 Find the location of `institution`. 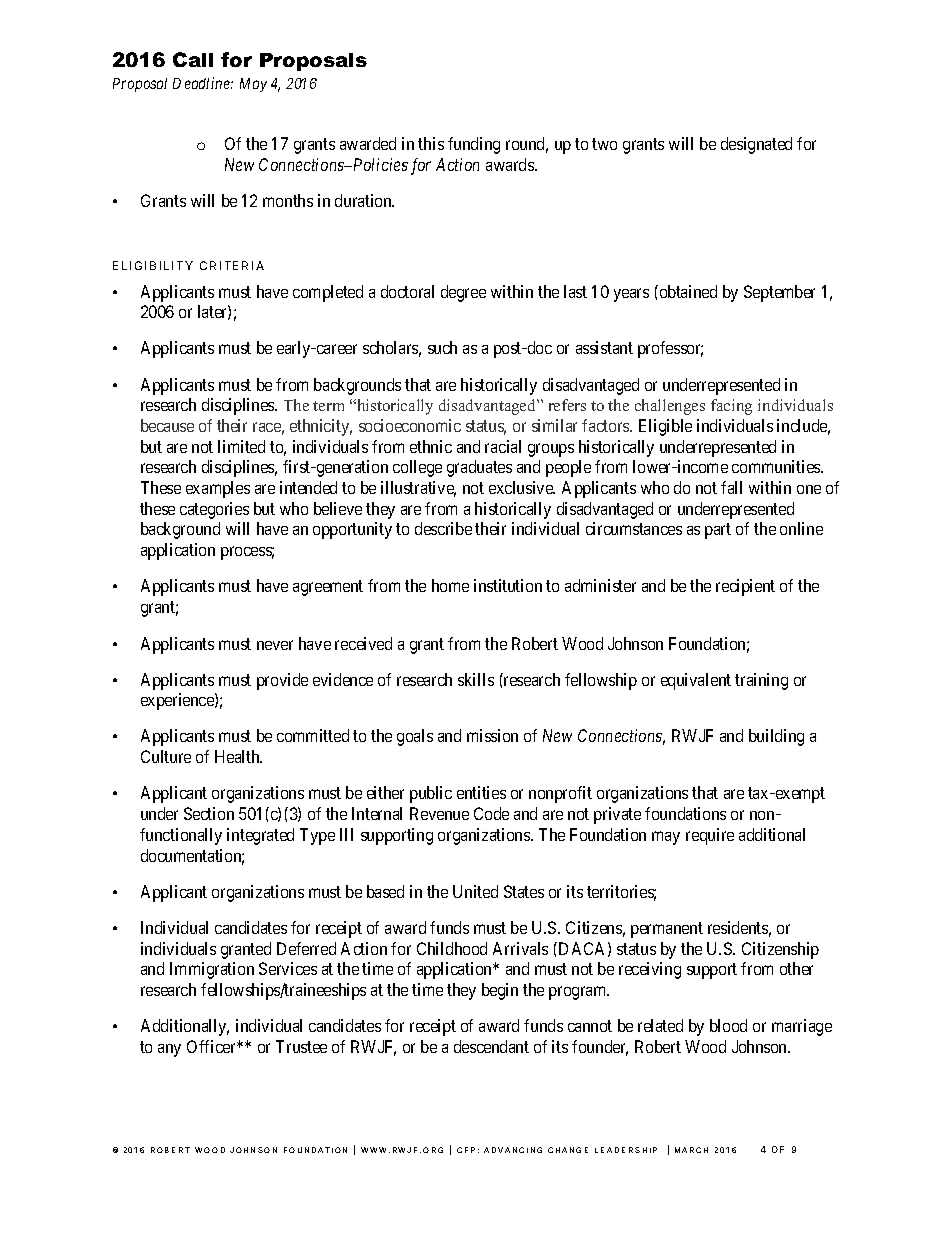

institution is located at coordinates (508, 585).
